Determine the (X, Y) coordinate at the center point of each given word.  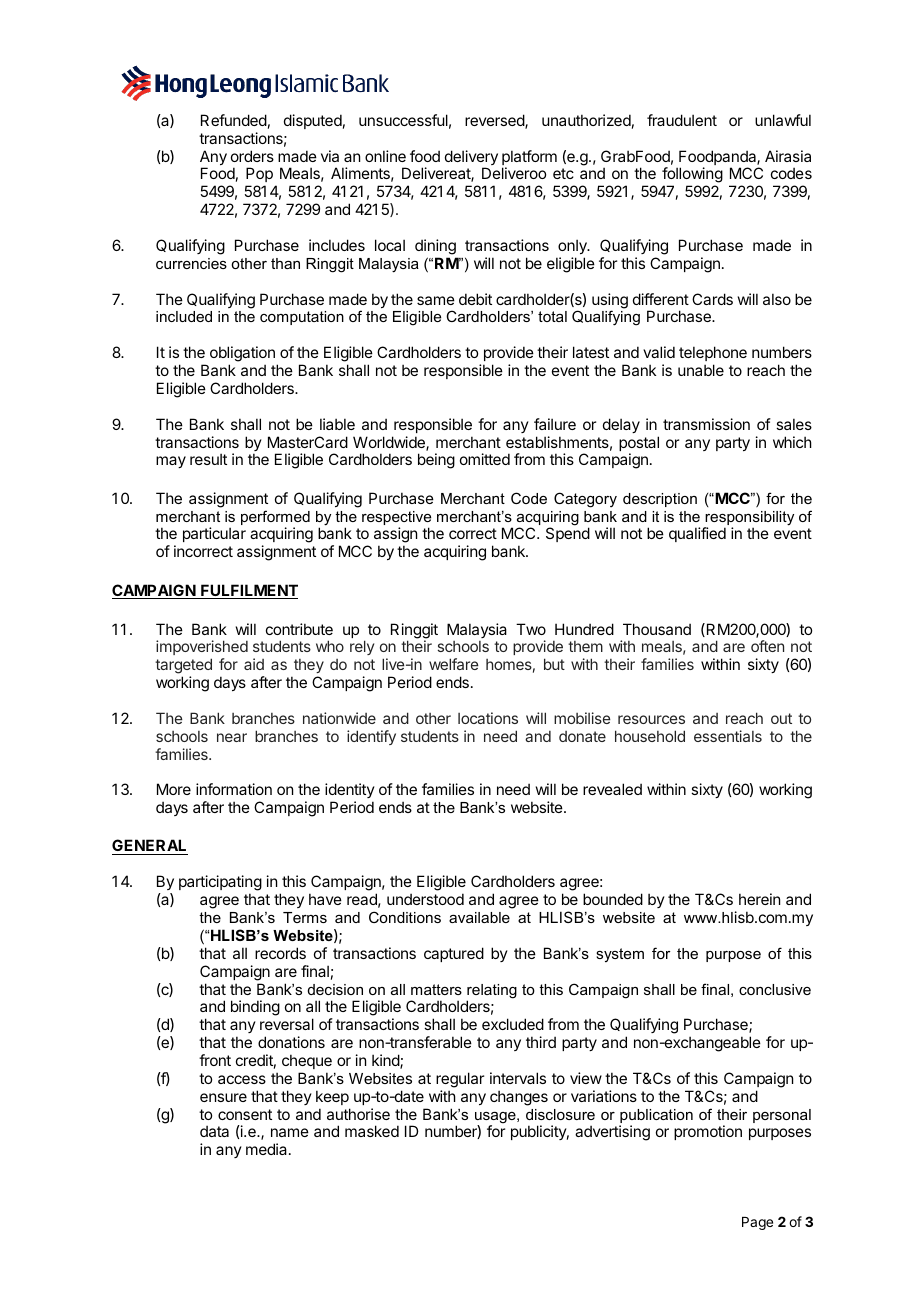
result (208, 459)
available (479, 917)
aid (254, 664)
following (692, 176)
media (268, 1149)
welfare (454, 664)
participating (220, 884)
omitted (485, 459)
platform (529, 159)
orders (252, 156)
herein (759, 899)
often (767, 646)
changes (519, 1098)
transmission (706, 424)
